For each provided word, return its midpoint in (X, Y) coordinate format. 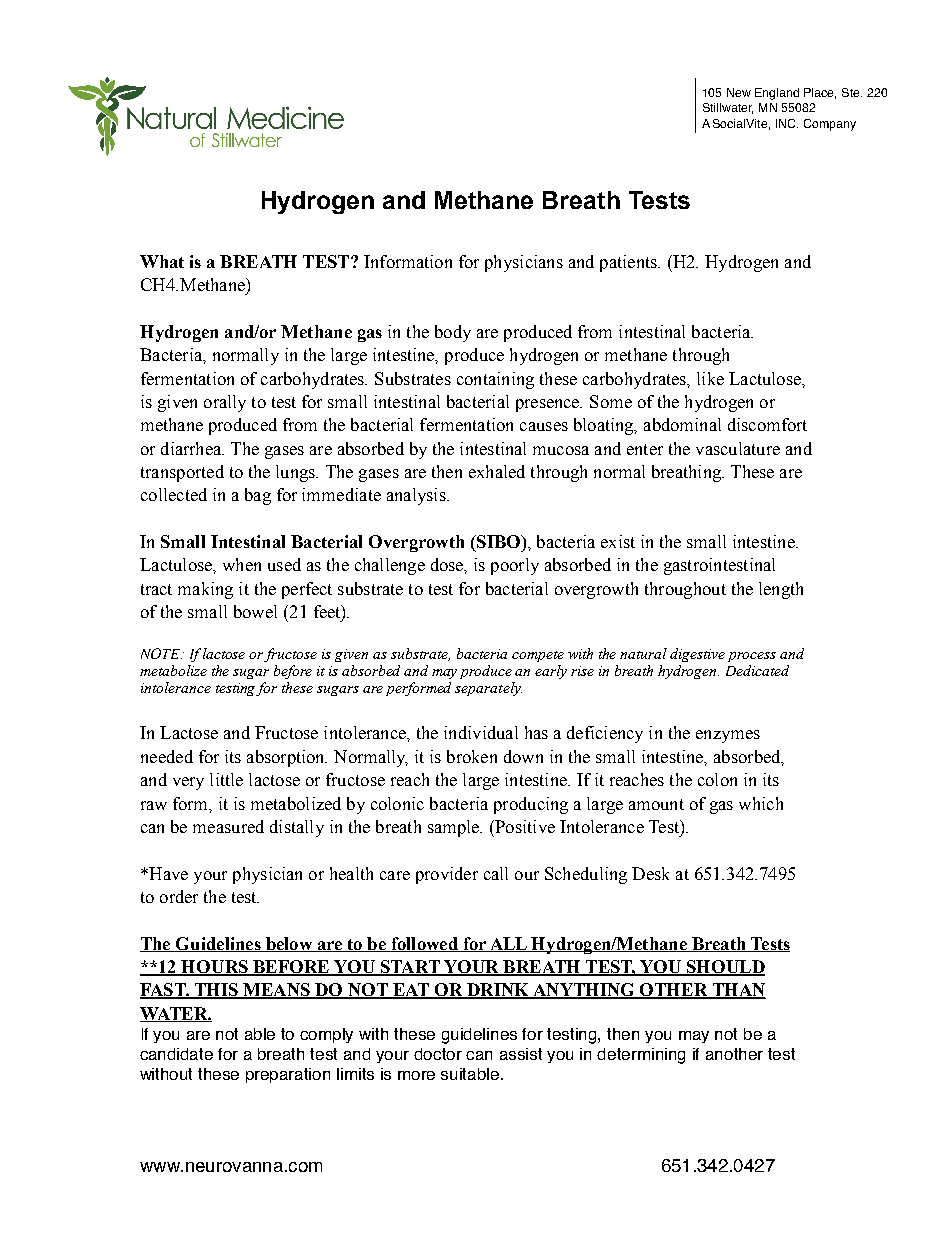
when (242, 564)
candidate (176, 1054)
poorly (515, 566)
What (162, 261)
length (781, 590)
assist (521, 1054)
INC (787, 123)
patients (629, 263)
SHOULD (725, 968)
